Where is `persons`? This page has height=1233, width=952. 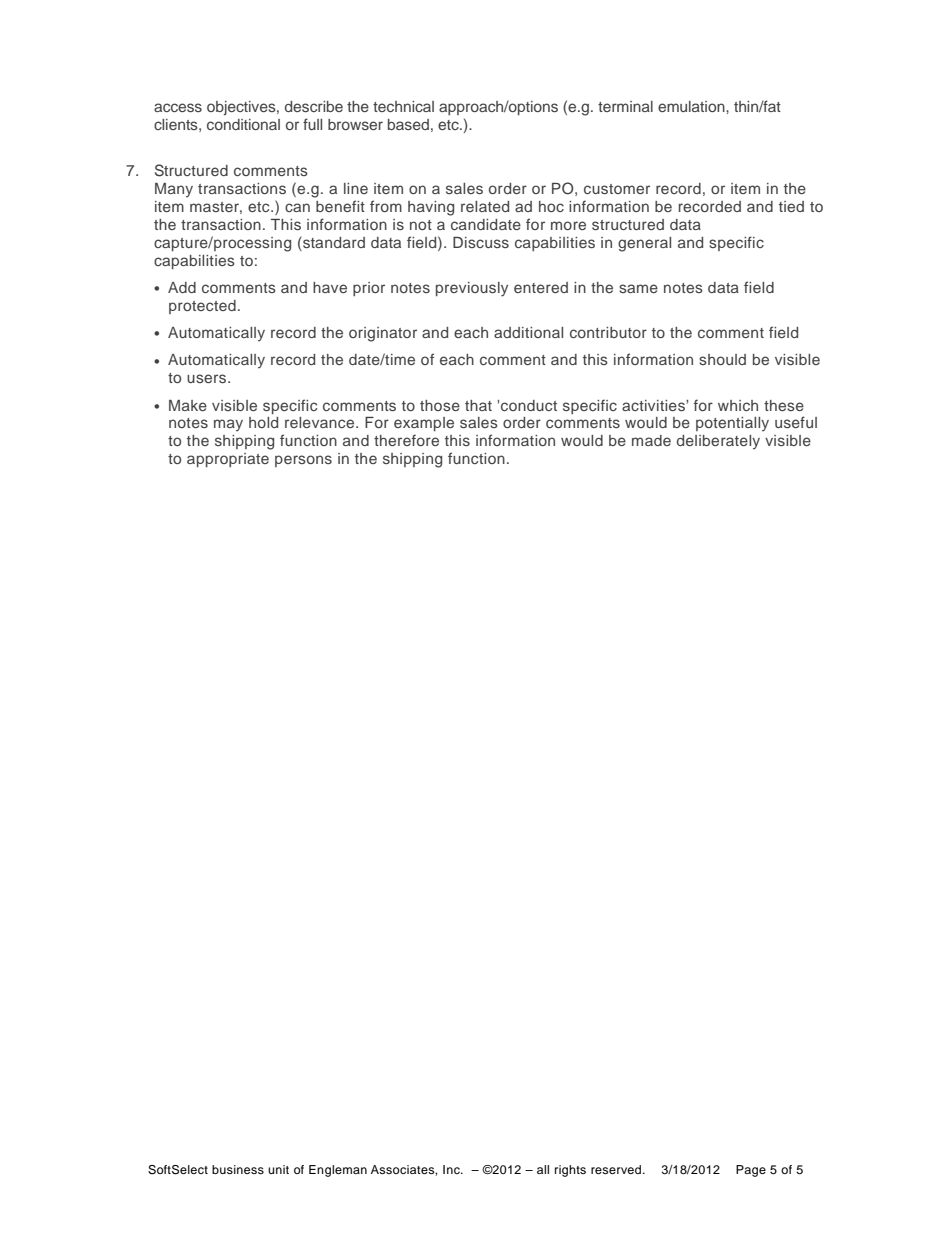
persons is located at coordinates (303, 461).
